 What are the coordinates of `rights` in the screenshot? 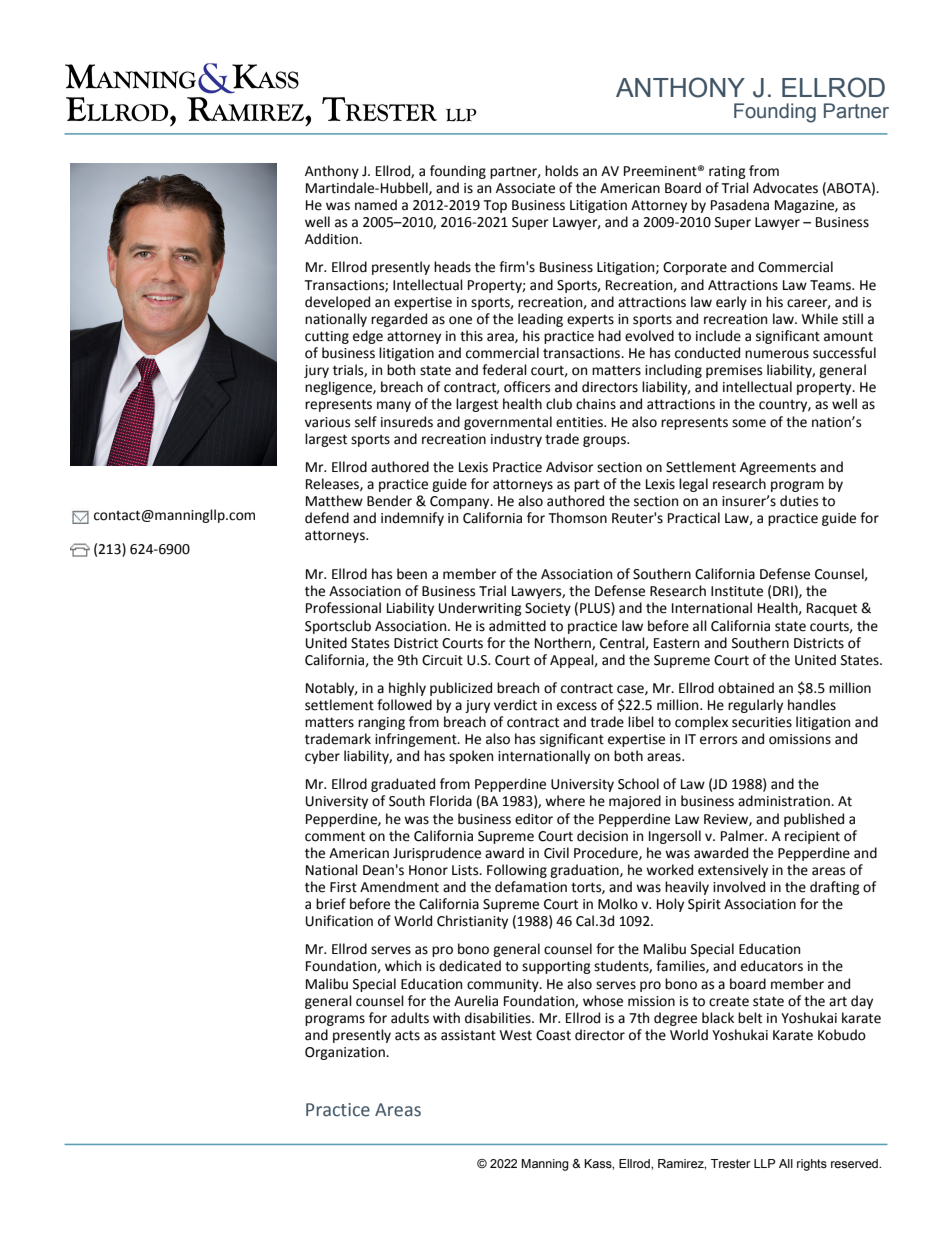 It's located at (812, 1165).
